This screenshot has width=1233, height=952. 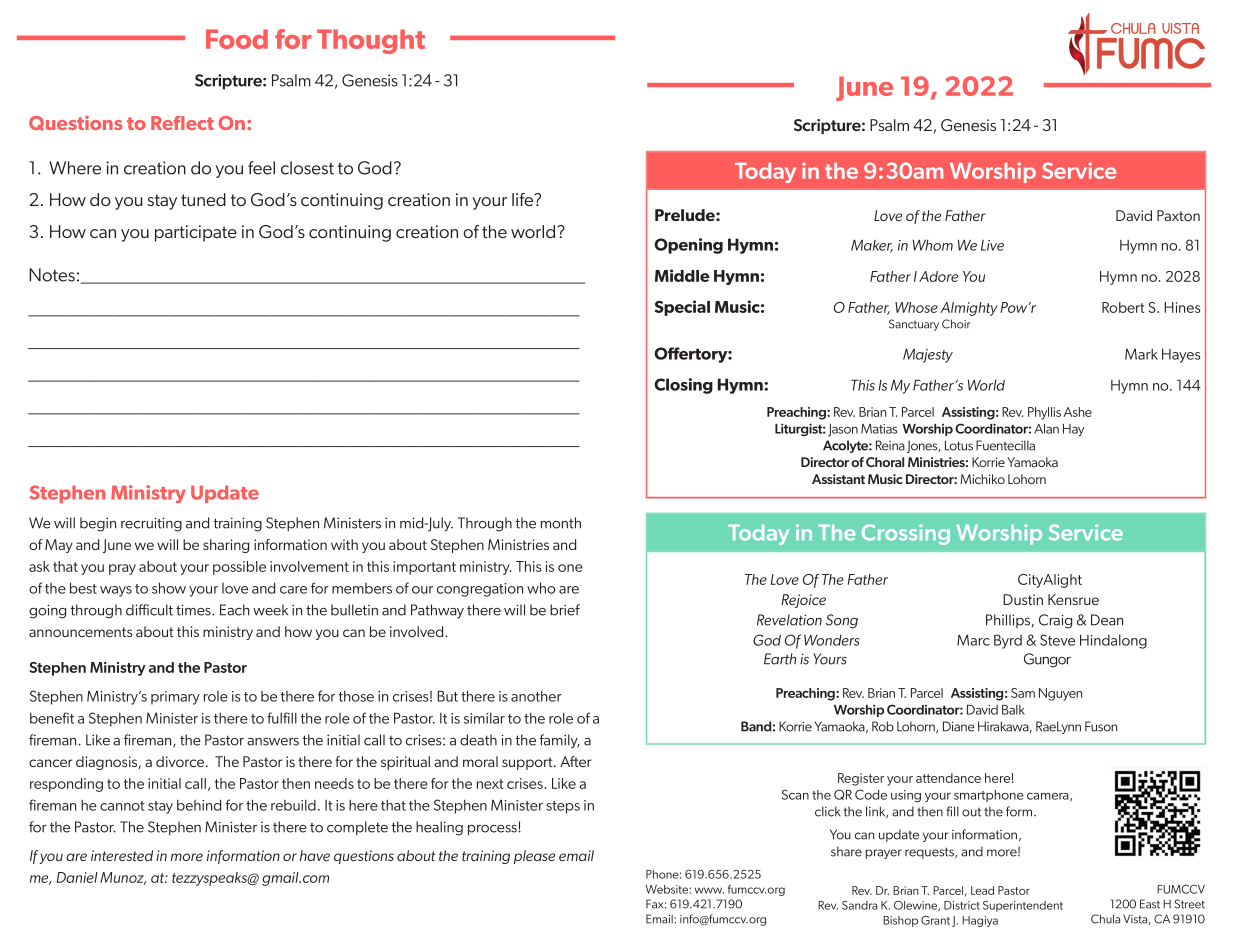 I want to click on Munoz, so click(x=123, y=878).
